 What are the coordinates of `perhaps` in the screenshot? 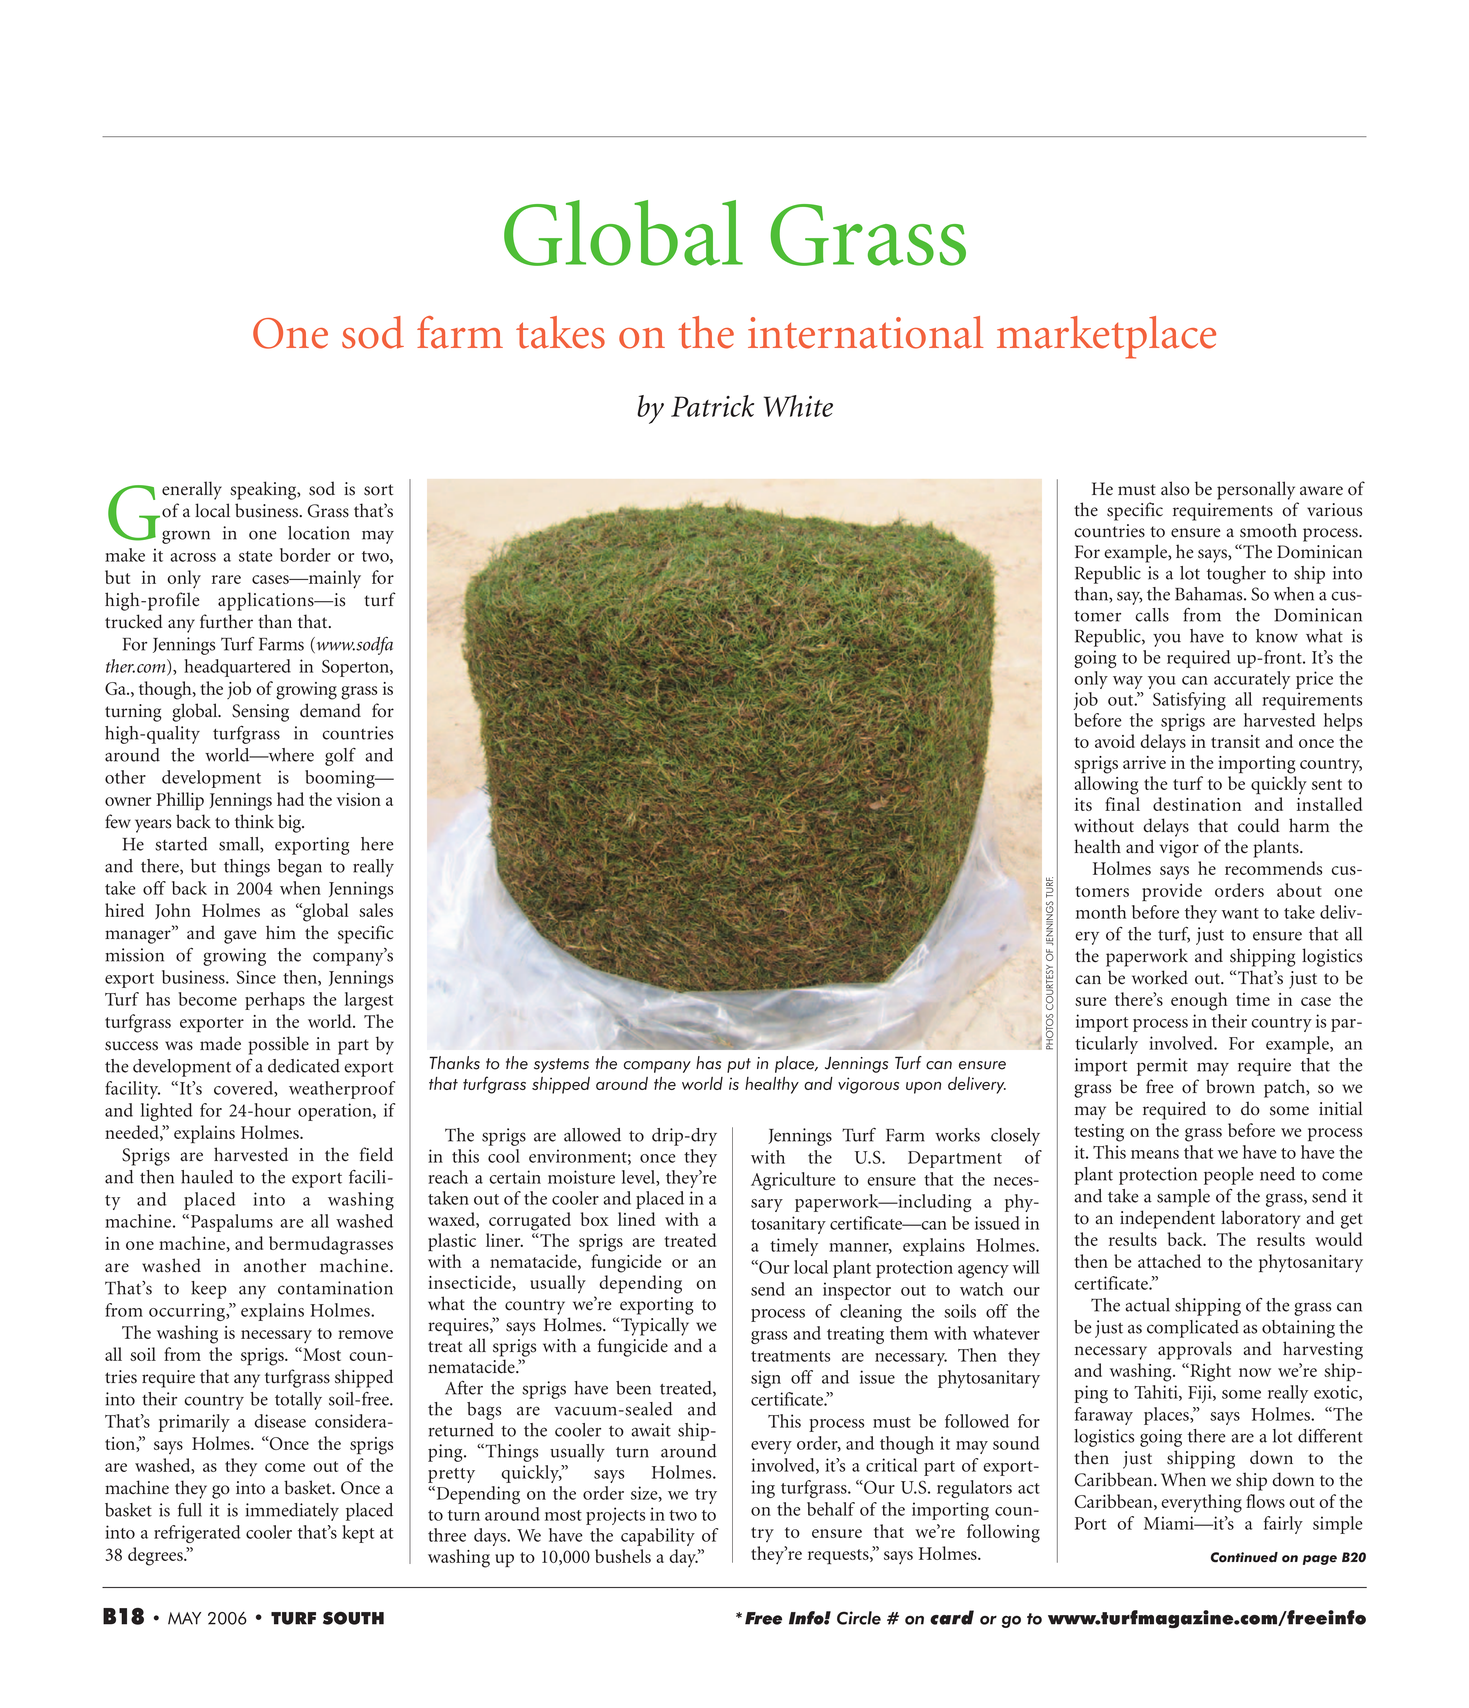 It's located at (275, 1001).
